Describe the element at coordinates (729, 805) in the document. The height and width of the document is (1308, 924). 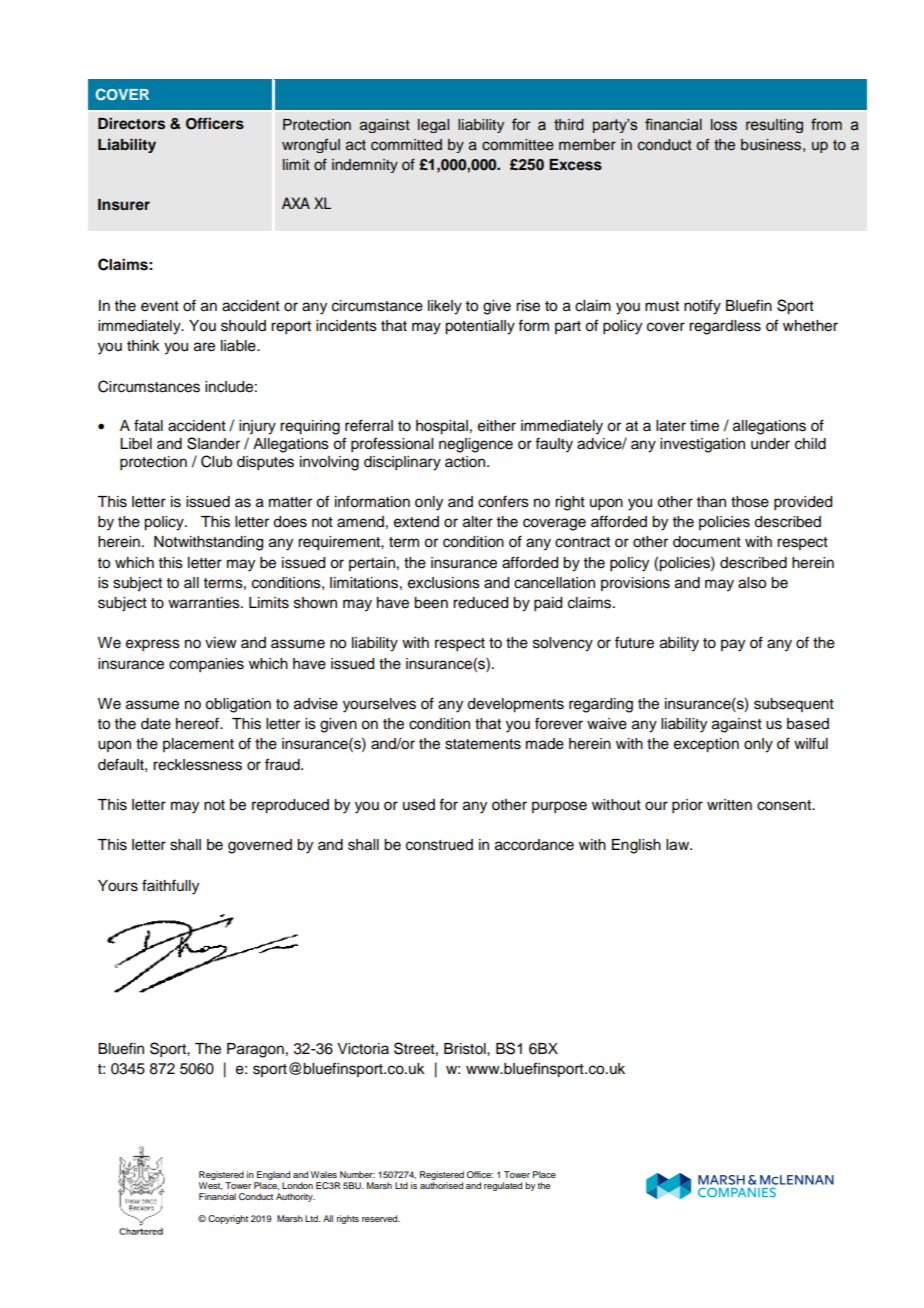
I see `written` at that location.
